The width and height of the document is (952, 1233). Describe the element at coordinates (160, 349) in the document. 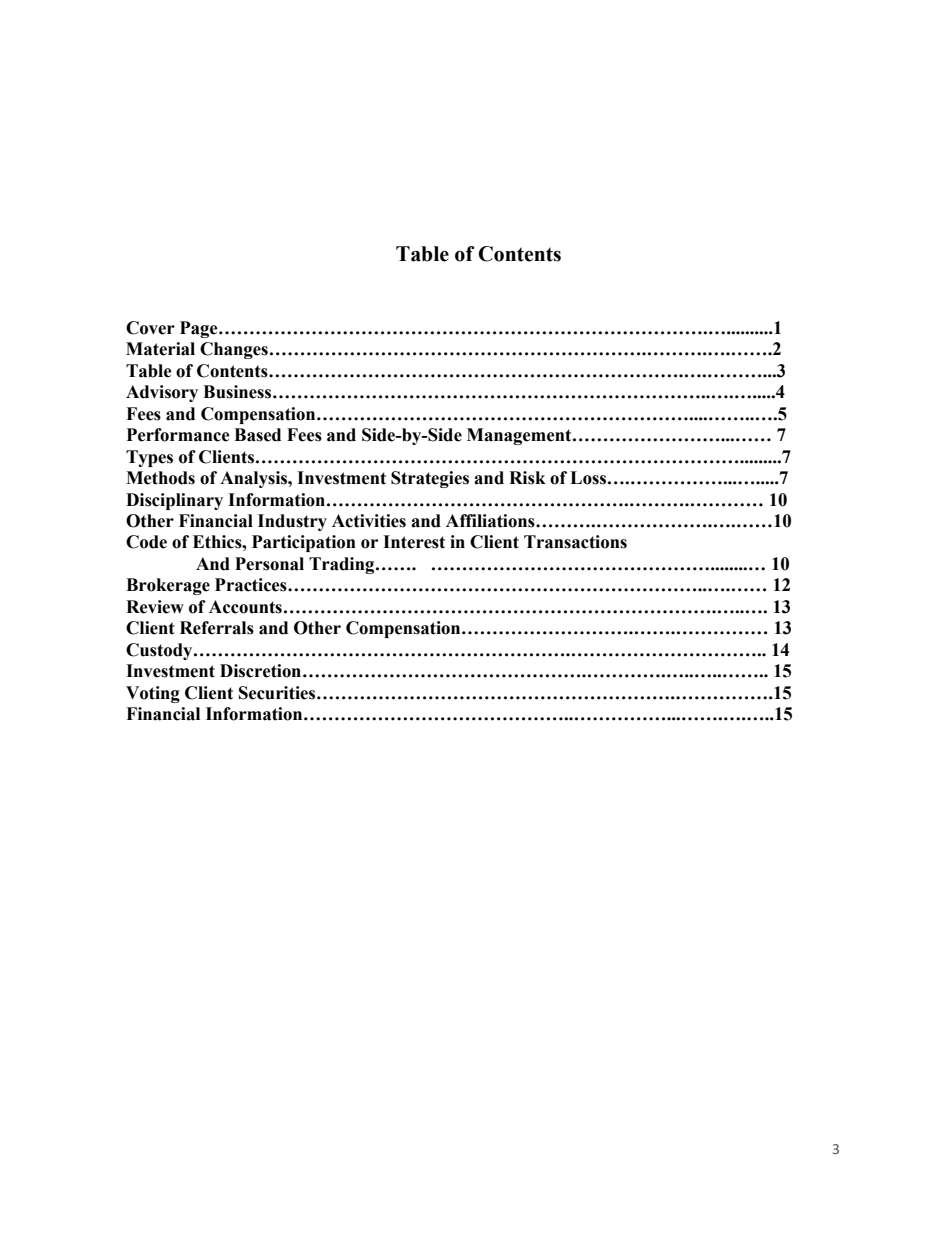

I see `Material` at that location.
